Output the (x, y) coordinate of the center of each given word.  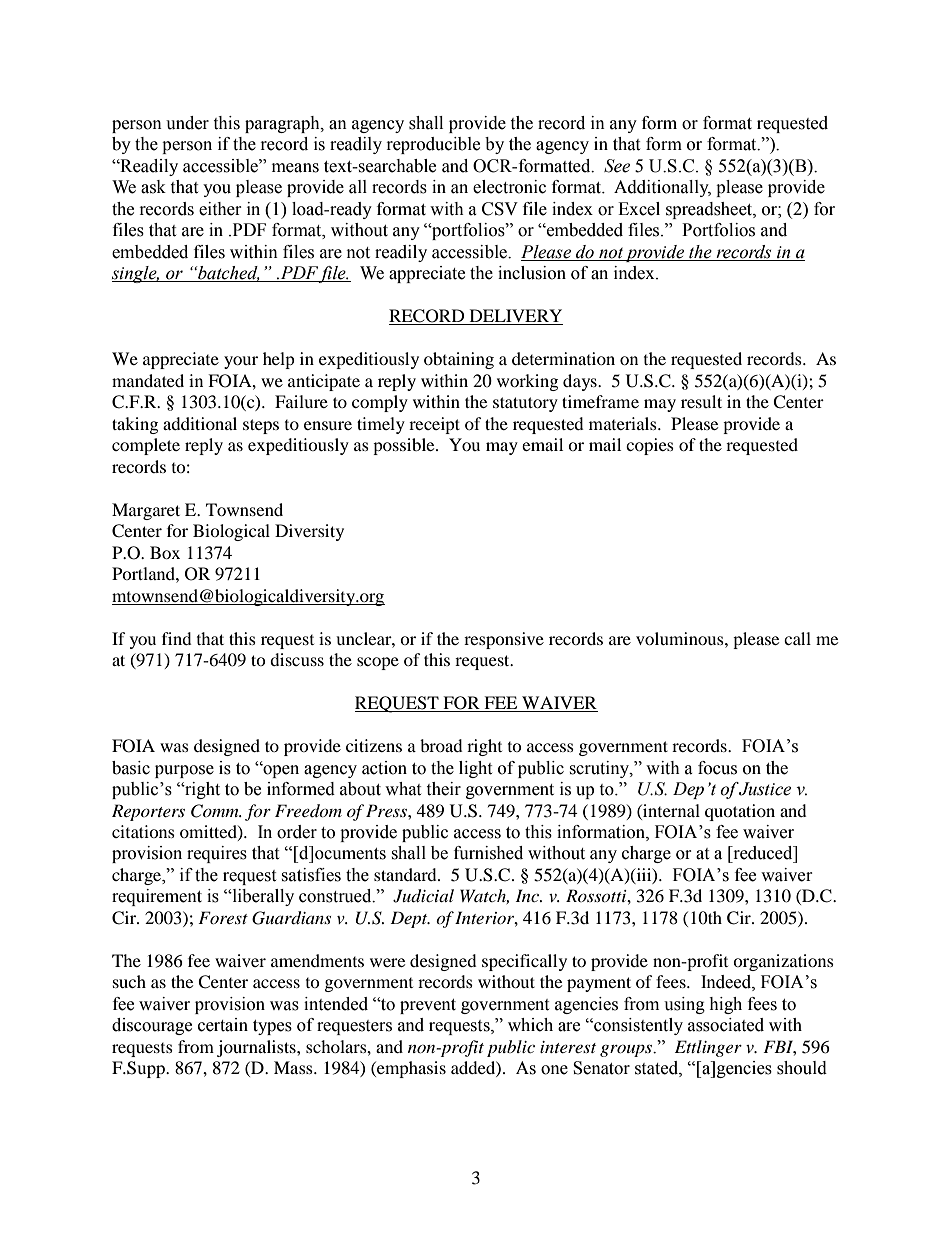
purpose (184, 771)
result (701, 401)
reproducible (433, 145)
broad (441, 745)
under (187, 123)
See (617, 166)
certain (223, 1025)
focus (717, 768)
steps (261, 426)
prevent (428, 1006)
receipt (434, 425)
